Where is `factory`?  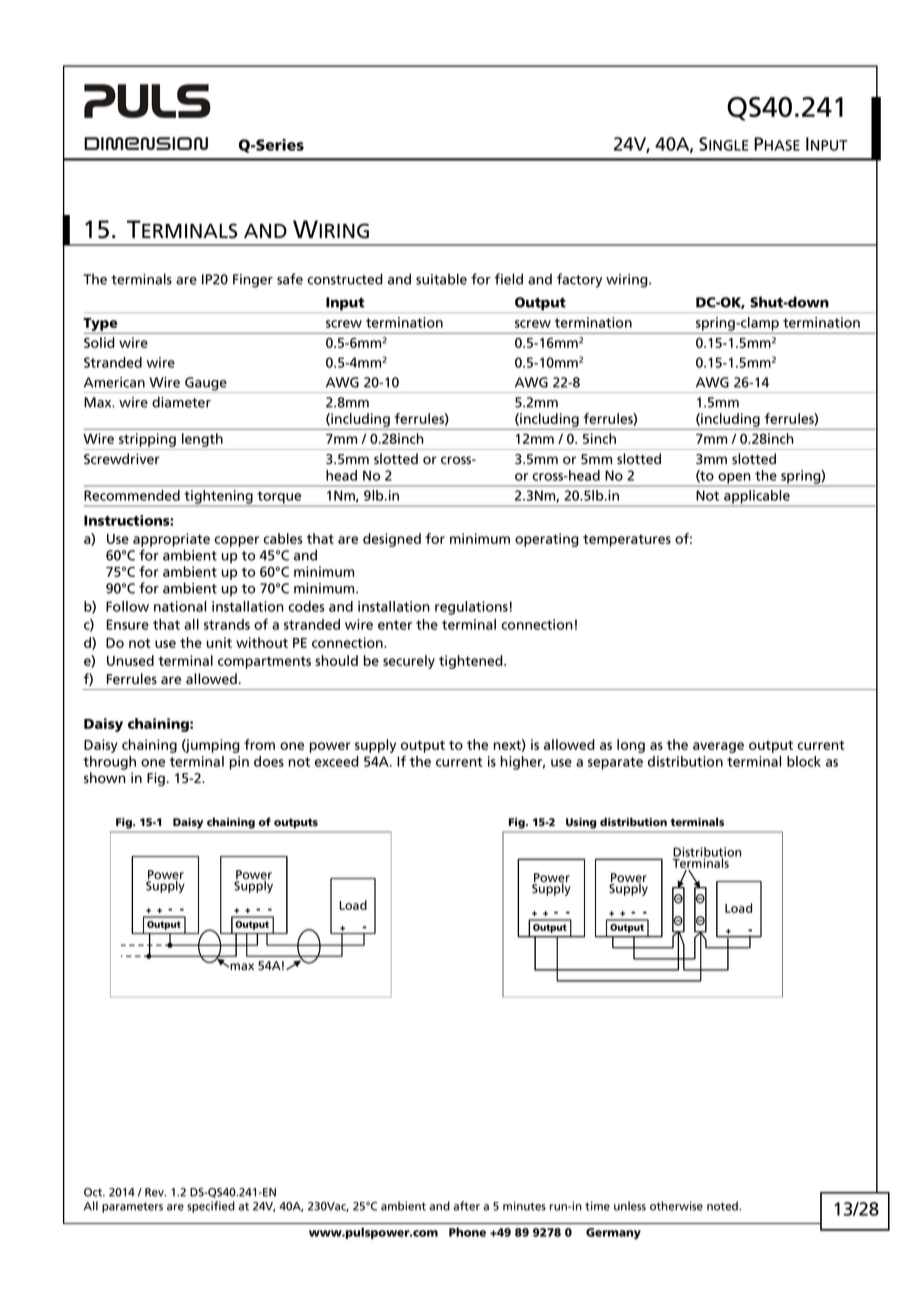
factory is located at coordinates (579, 280).
